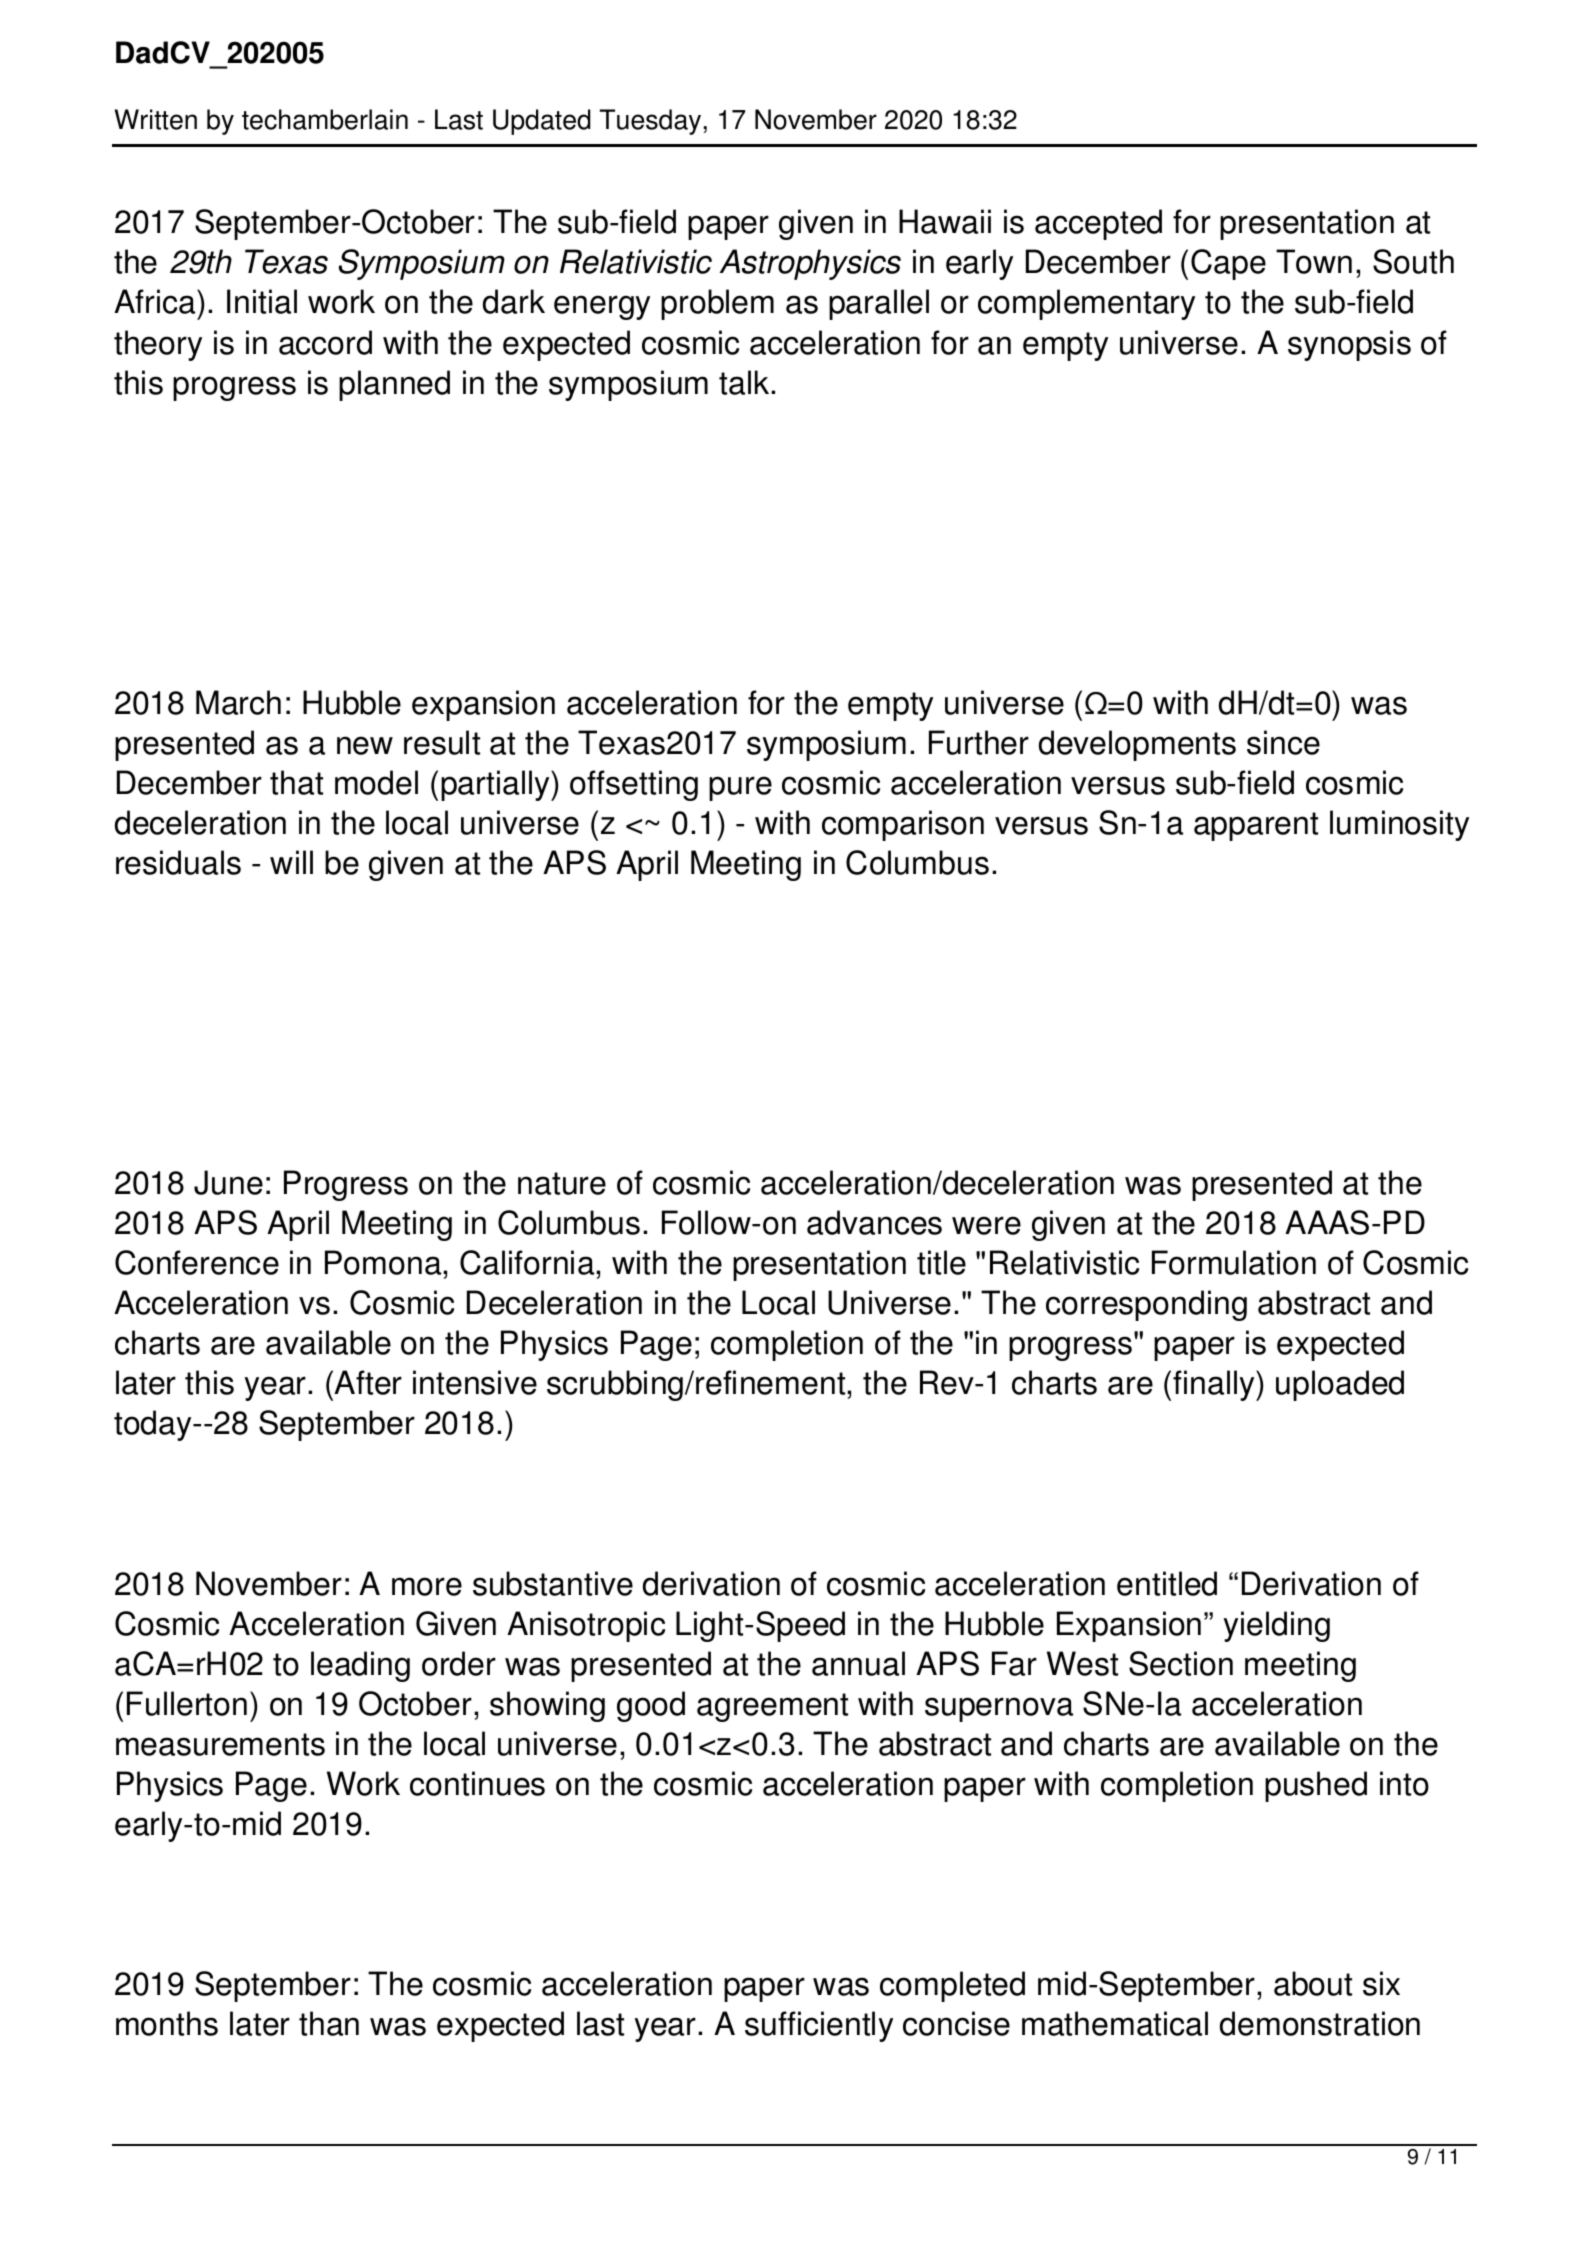  What do you see at coordinates (874, 1222) in the screenshot?
I see `advances` at bounding box center [874, 1222].
